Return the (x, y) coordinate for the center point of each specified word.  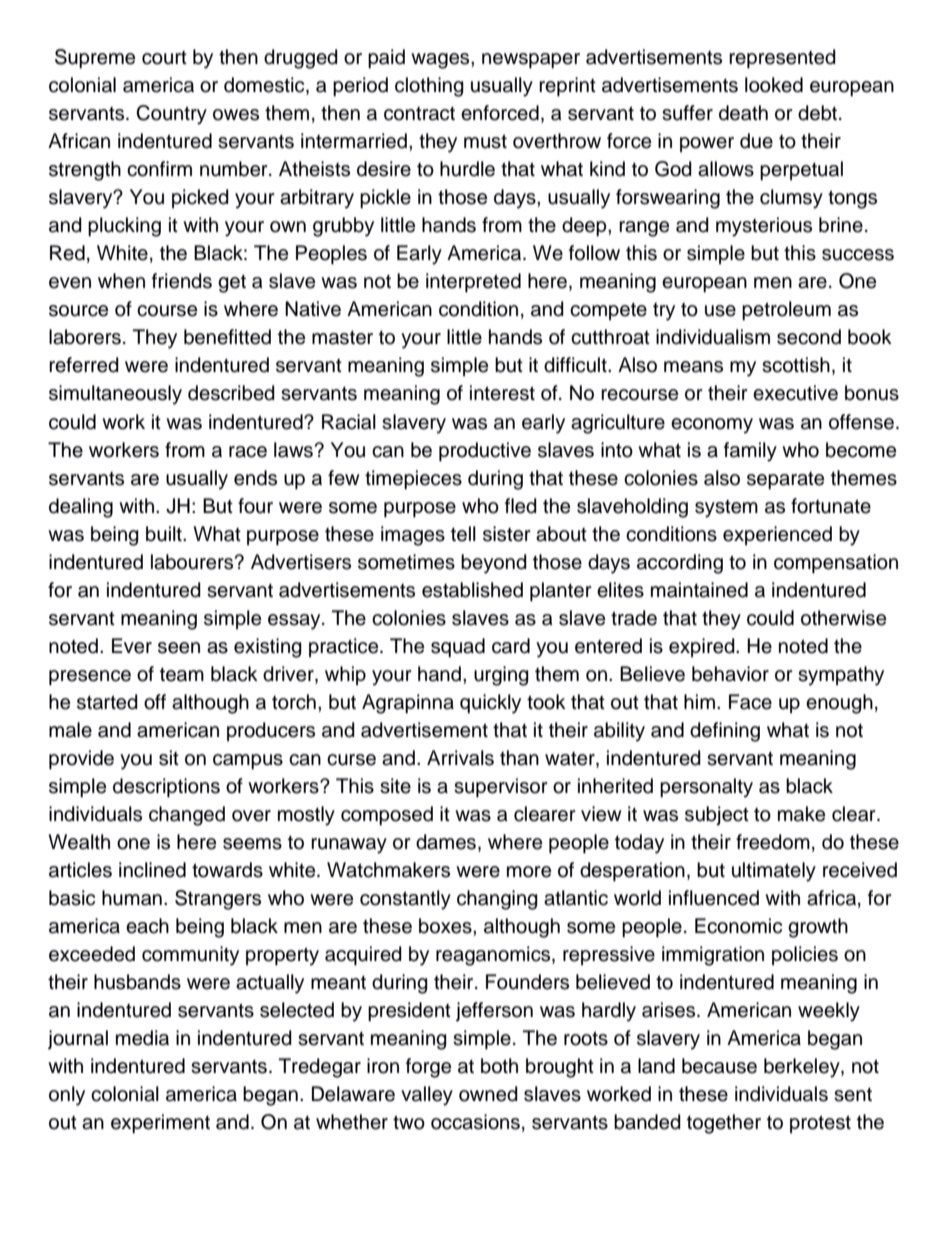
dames (446, 842)
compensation (836, 564)
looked (774, 85)
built (165, 534)
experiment (160, 1124)
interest (502, 393)
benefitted (227, 337)
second (809, 337)
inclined (152, 870)
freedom (773, 842)
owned (488, 1094)
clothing (429, 87)
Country (171, 115)
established (472, 590)
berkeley (803, 1068)
